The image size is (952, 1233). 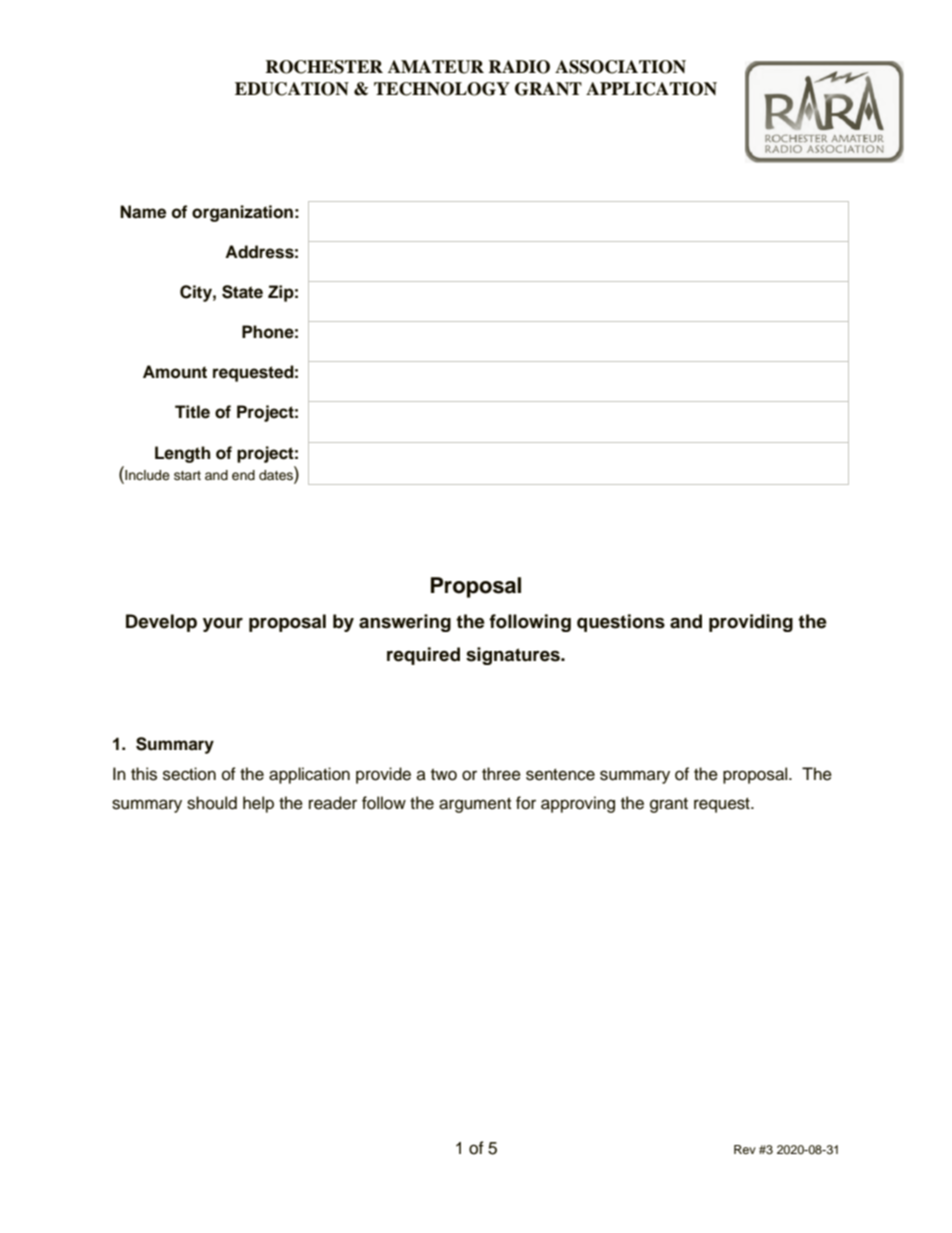 I want to click on end, so click(x=243, y=475).
